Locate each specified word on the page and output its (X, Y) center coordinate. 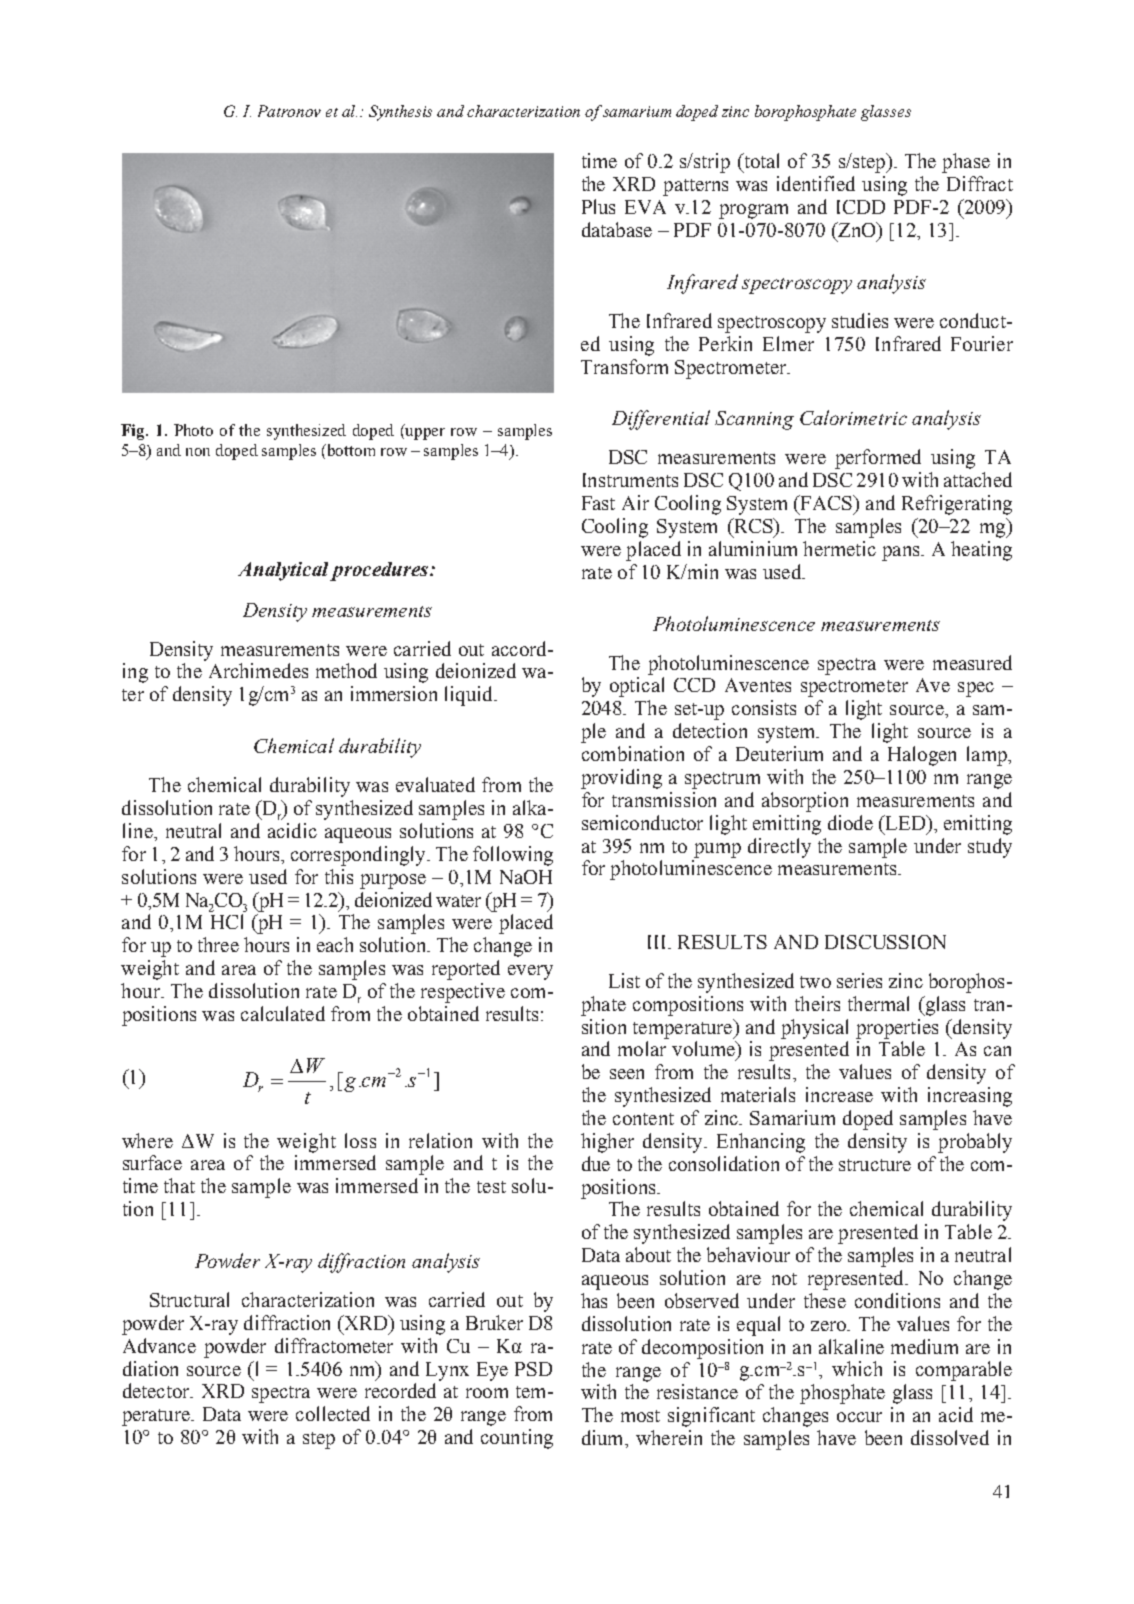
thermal (878, 1003)
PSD (533, 1369)
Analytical (283, 571)
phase (966, 163)
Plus (598, 206)
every (530, 972)
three (218, 944)
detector (157, 1390)
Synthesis (400, 113)
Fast (598, 503)
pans (902, 553)
